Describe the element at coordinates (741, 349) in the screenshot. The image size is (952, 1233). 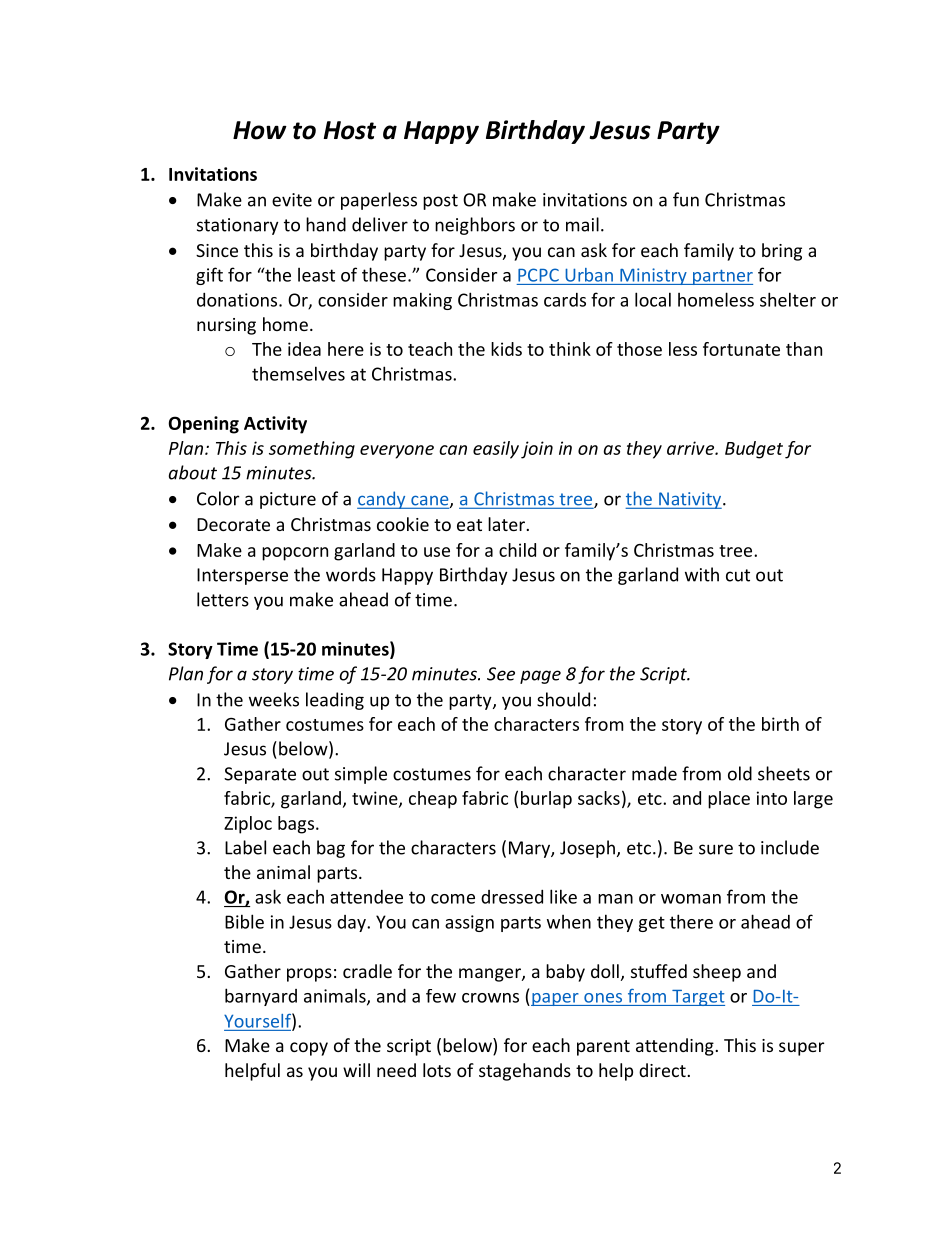
I see `fortunate` at that location.
